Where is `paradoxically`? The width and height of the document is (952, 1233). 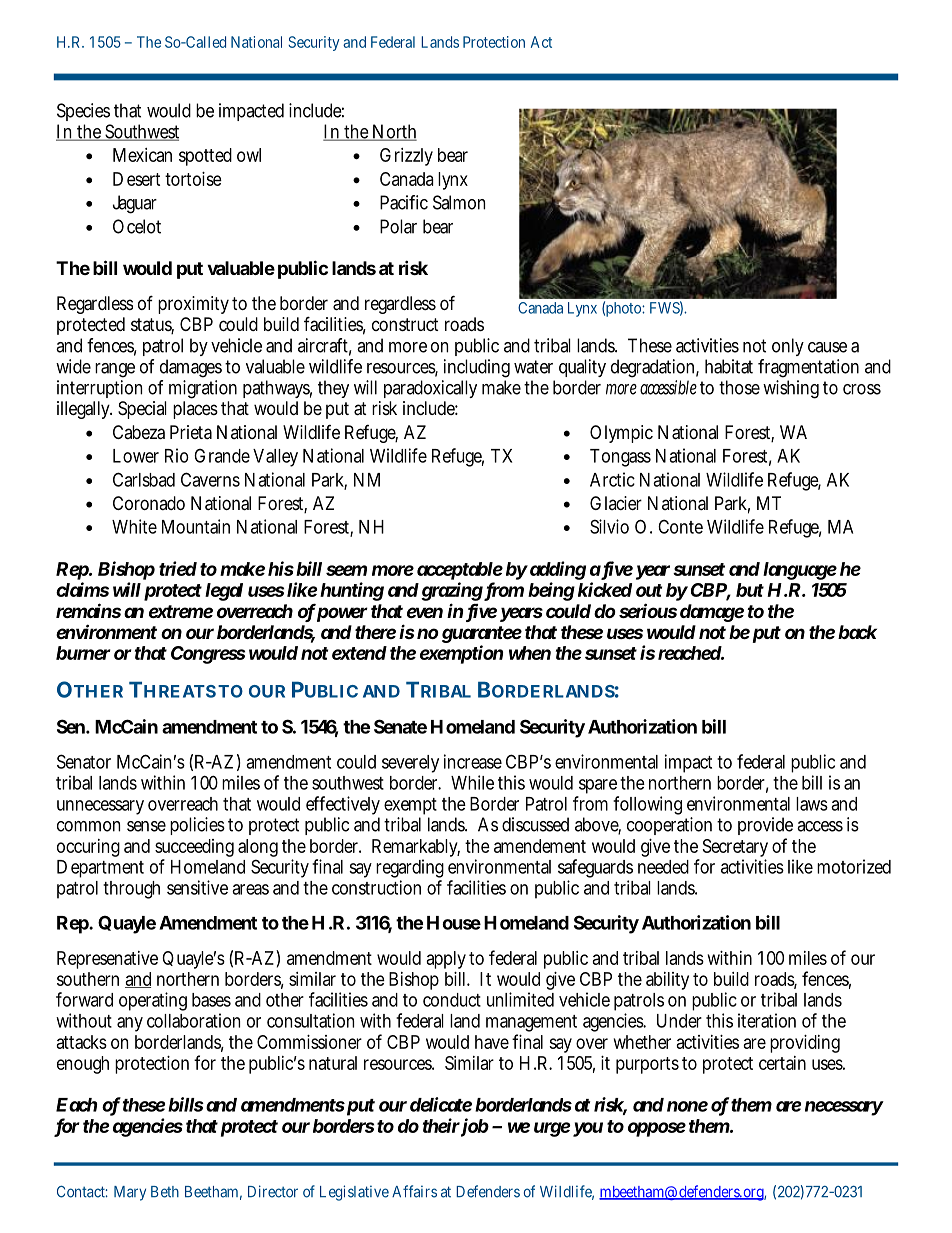 paradoxically is located at coordinates (430, 389).
